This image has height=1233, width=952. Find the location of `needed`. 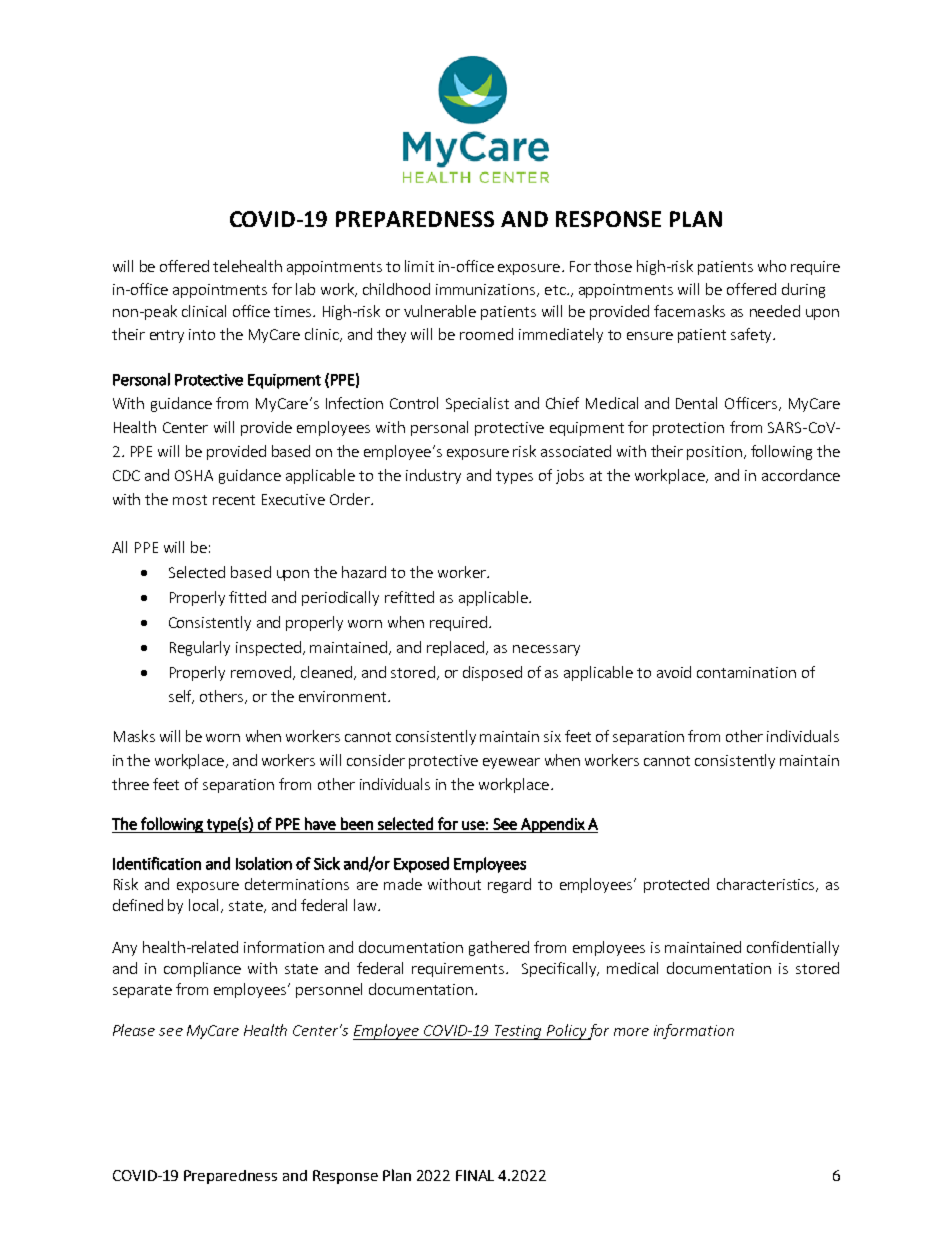

needed is located at coordinates (775, 311).
